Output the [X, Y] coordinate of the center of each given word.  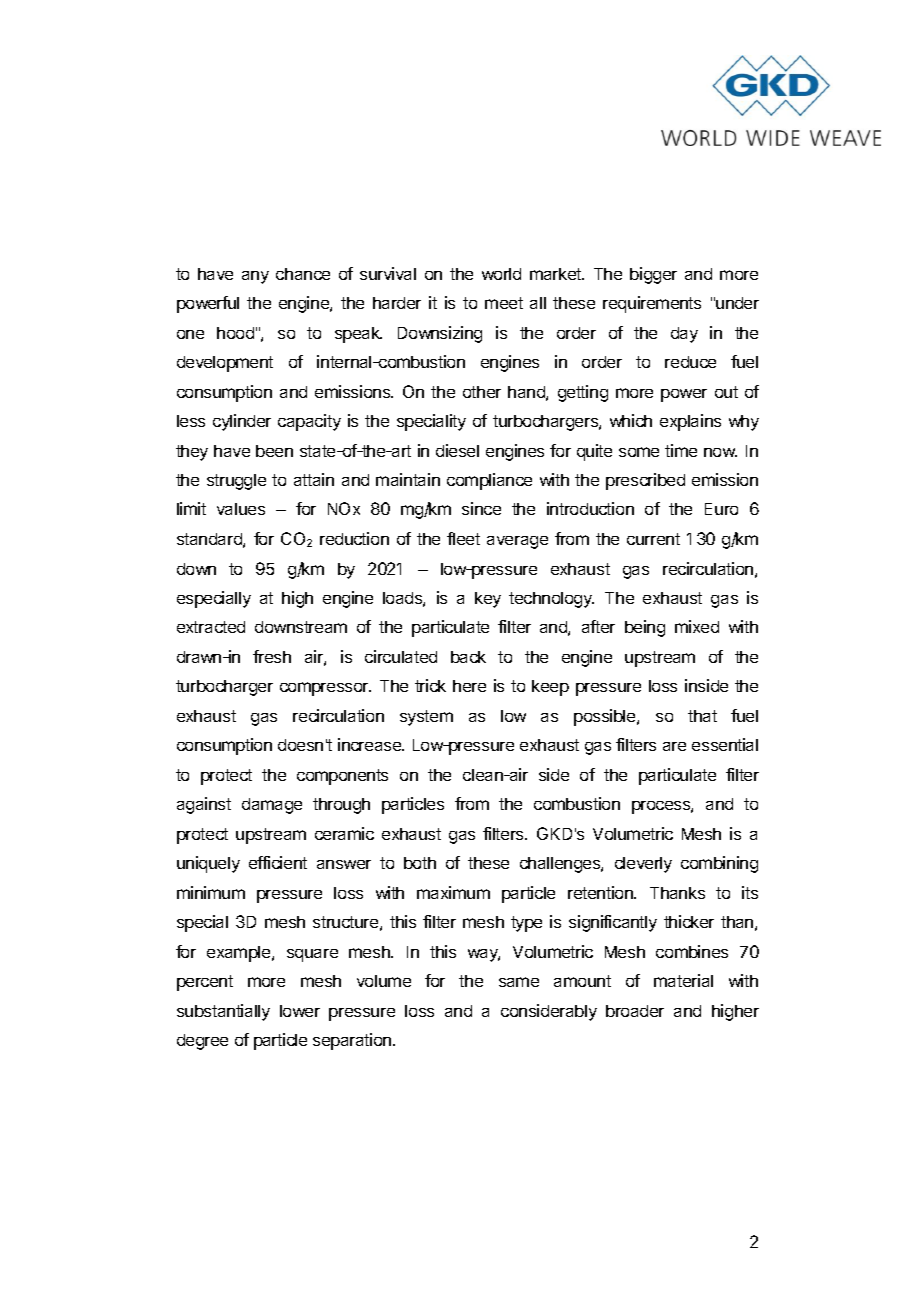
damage [272, 806]
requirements [652, 304]
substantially [223, 1012]
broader [635, 1011]
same [519, 982]
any [255, 277]
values [241, 509]
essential [725, 744]
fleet [463, 538]
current [653, 539]
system [426, 718]
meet [504, 303]
